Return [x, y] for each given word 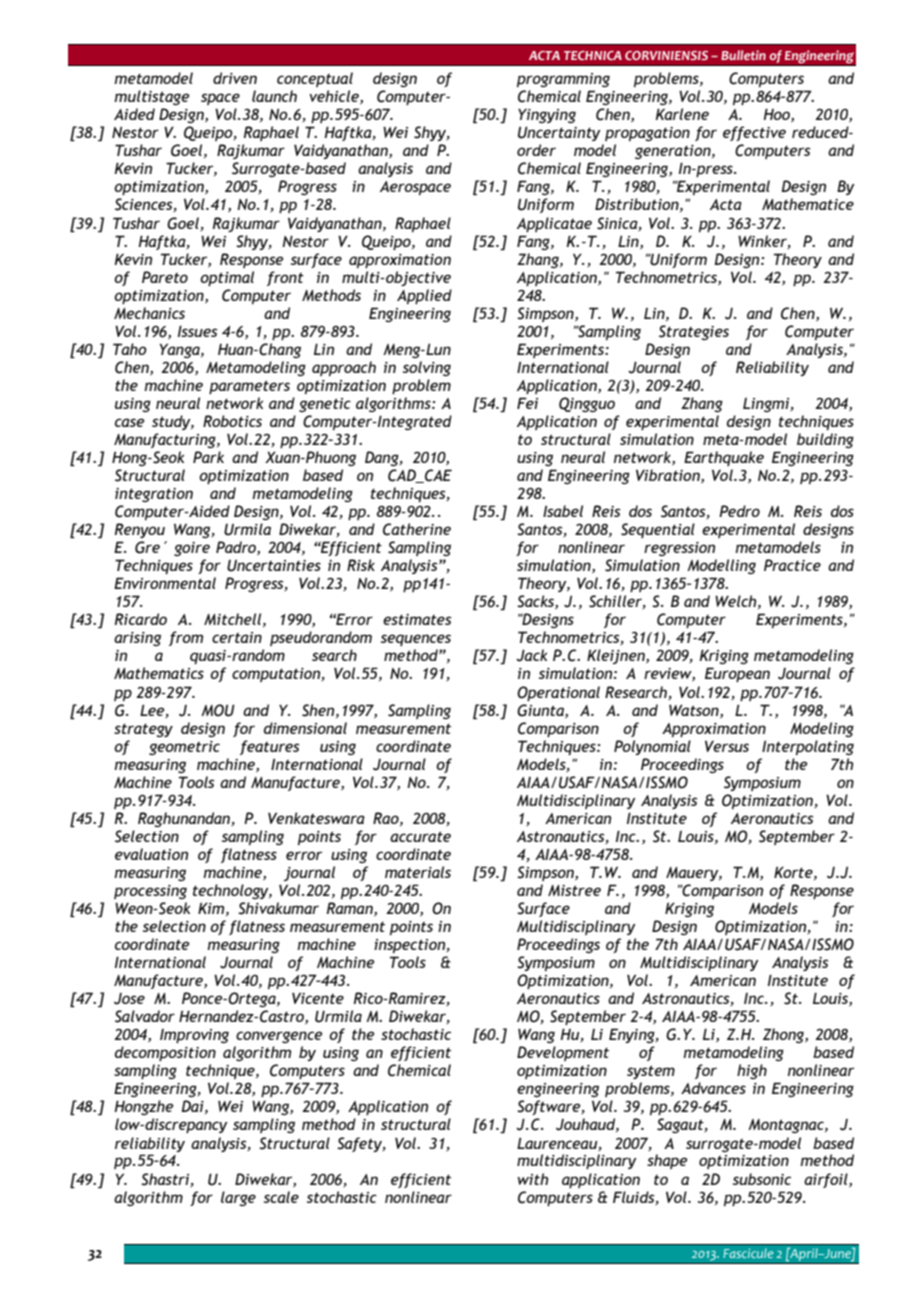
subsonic [762, 1179]
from [186, 638]
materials [418, 872]
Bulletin [743, 55]
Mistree [574, 890]
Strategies [694, 332]
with [533, 1179]
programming [563, 80]
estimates [417, 619]
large [238, 1198]
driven [235, 78]
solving [427, 368]
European [737, 674]
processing [150, 892]
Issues [198, 331]
